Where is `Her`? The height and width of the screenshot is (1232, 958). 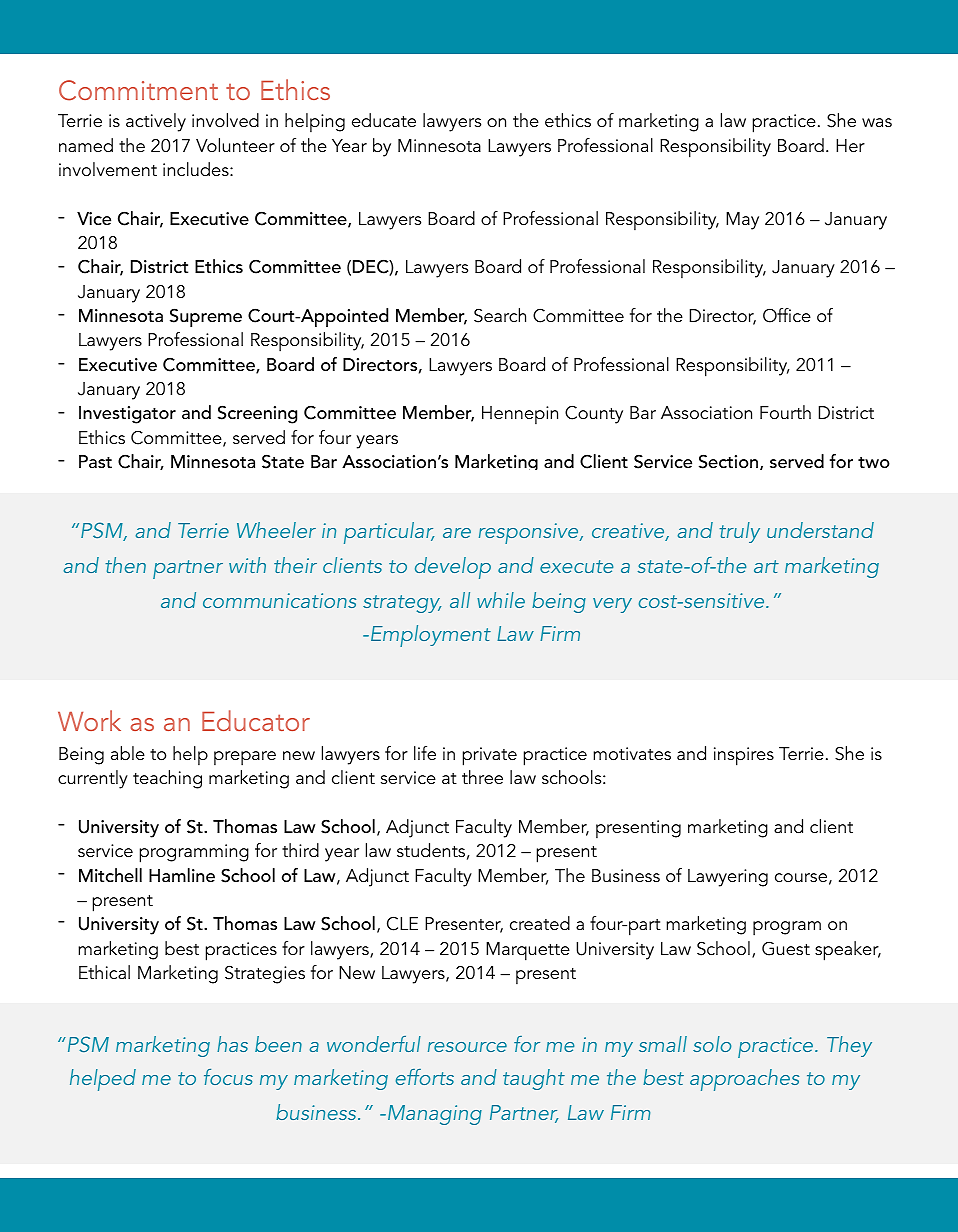 Her is located at coordinates (850, 146).
